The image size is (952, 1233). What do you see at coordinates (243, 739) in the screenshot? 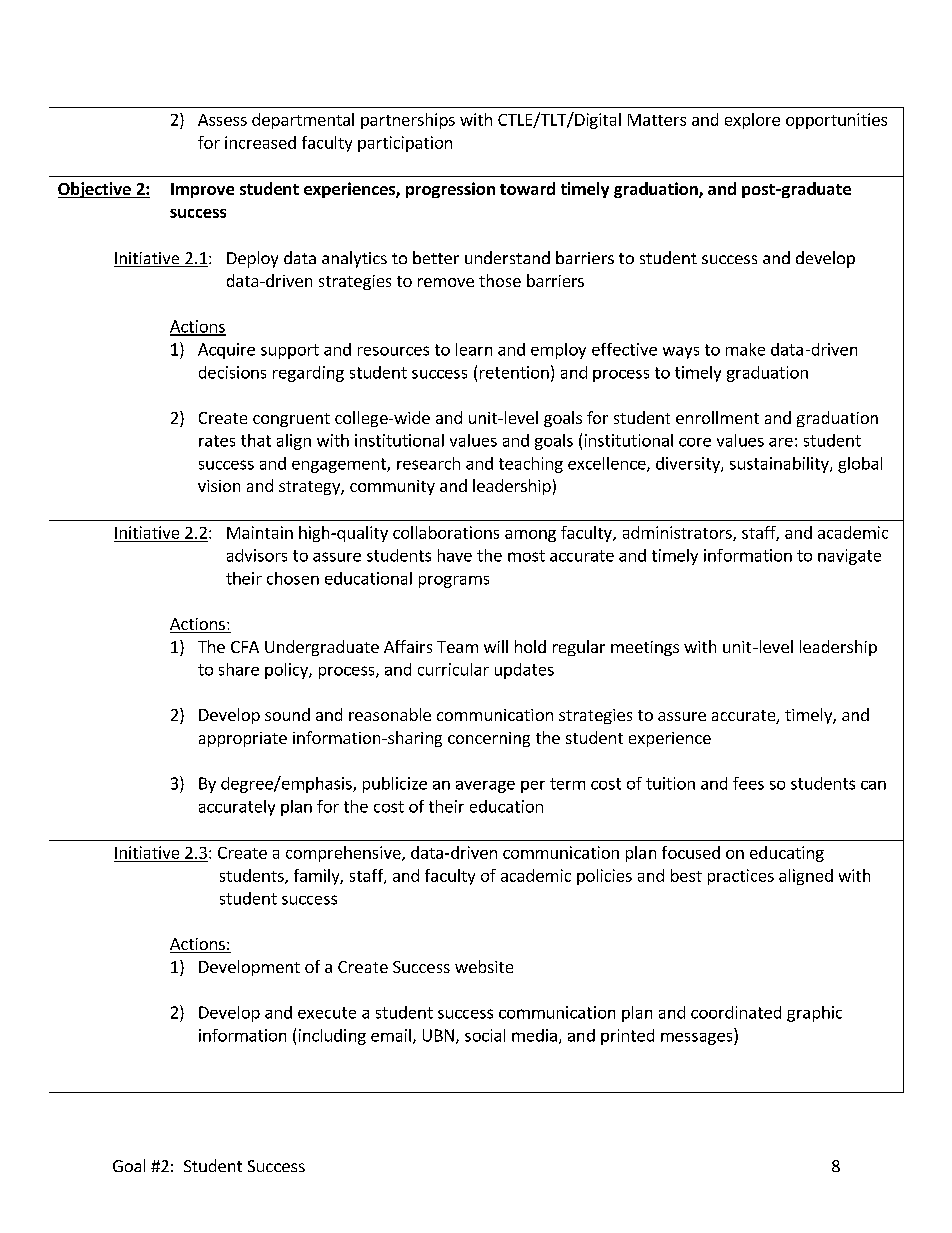
I see `appropriate` at bounding box center [243, 739].
